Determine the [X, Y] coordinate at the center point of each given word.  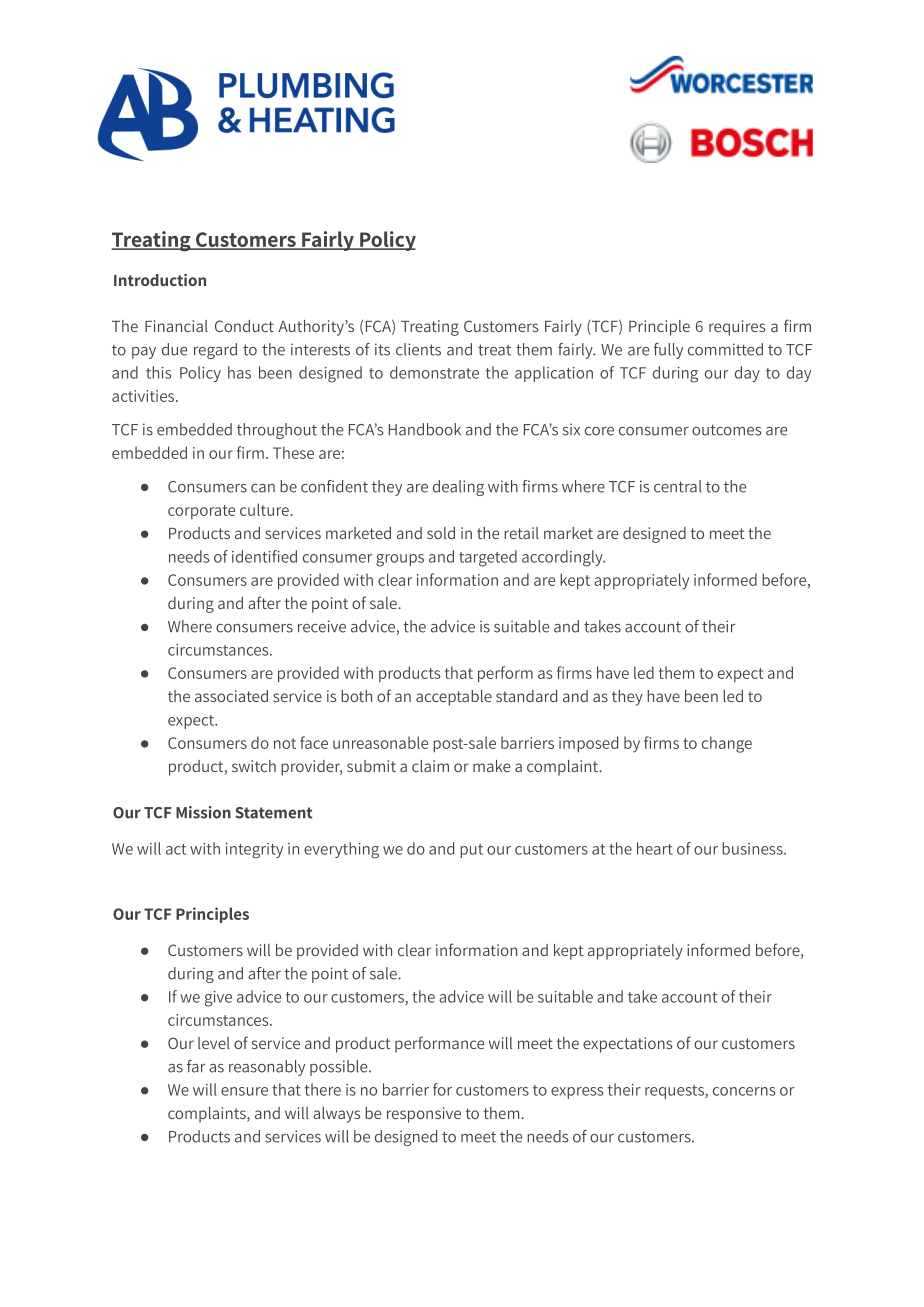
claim [430, 766]
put [471, 851]
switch [254, 766]
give [218, 999]
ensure [244, 1091]
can [263, 488]
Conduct [244, 326]
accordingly [563, 558]
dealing [458, 488]
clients [418, 349]
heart [655, 848]
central [678, 486]
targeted [488, 558]
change [727, 744]
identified [264, 556]
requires [737, 328]
